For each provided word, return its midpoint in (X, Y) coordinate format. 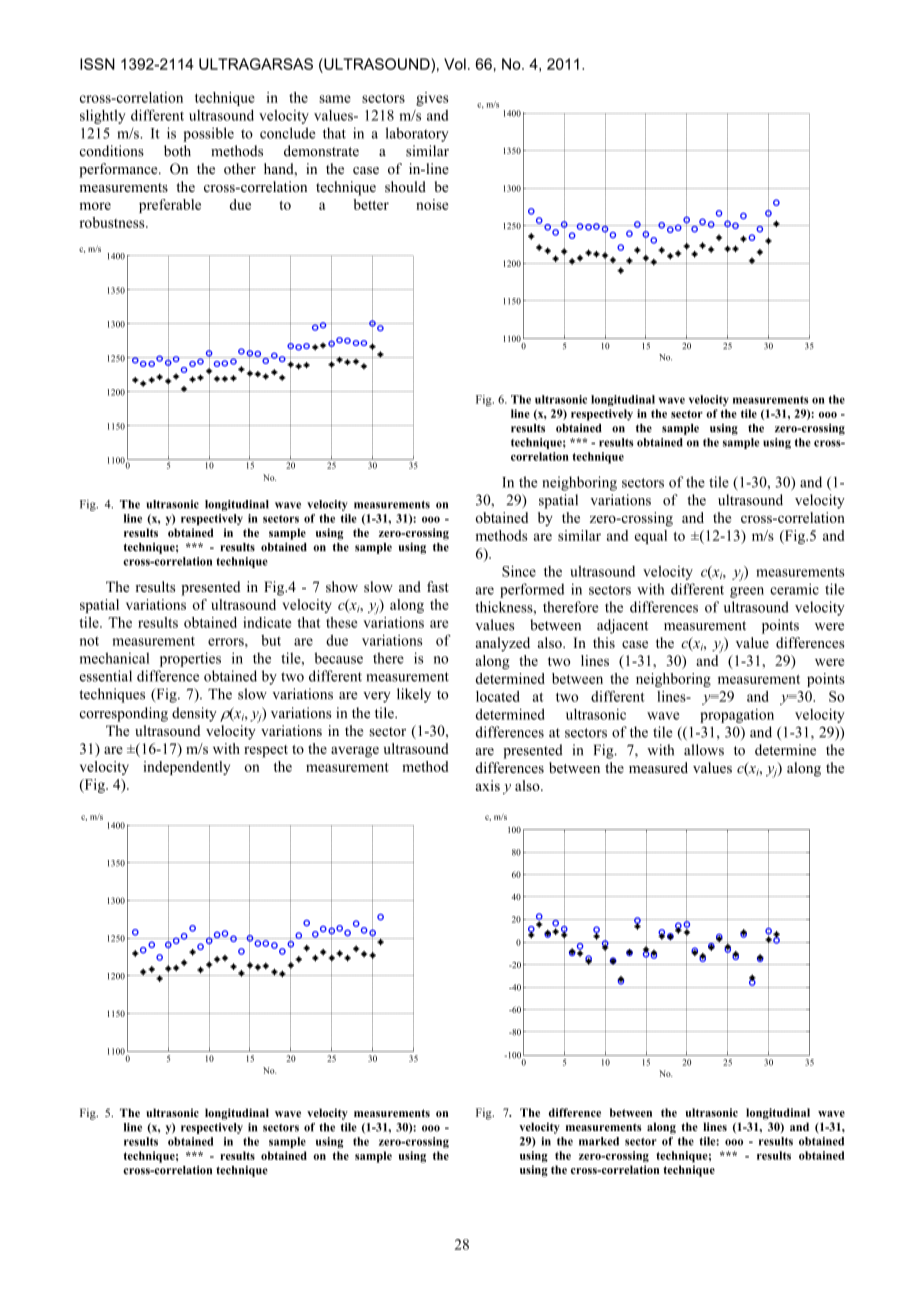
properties (190, 659)
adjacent (622, 626)
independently (186, 768)
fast (438, 586)
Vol (455, 64)
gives (432, 99)
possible (208, 134)
